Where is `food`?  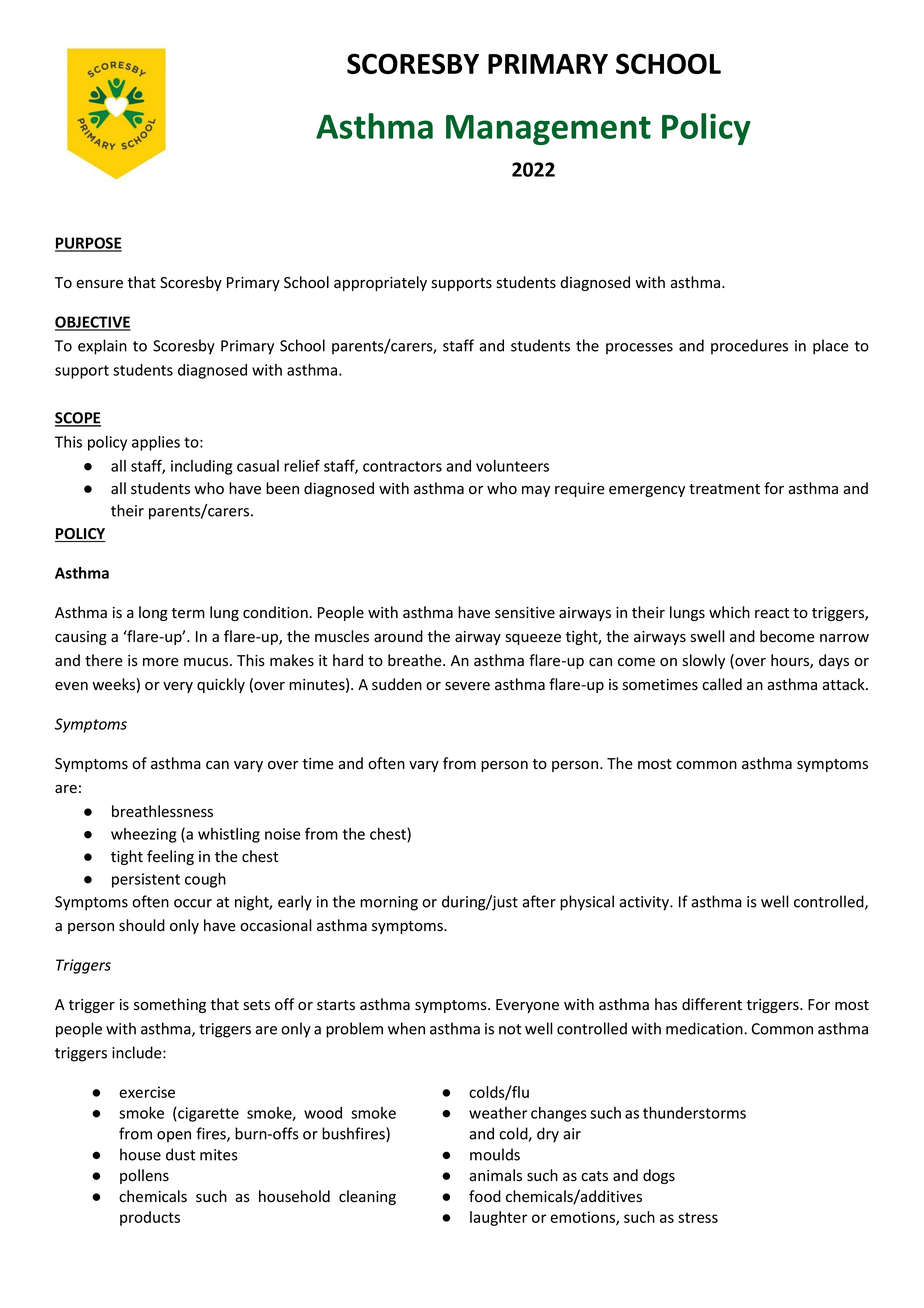
food is located at coordinates (485, 1196).
